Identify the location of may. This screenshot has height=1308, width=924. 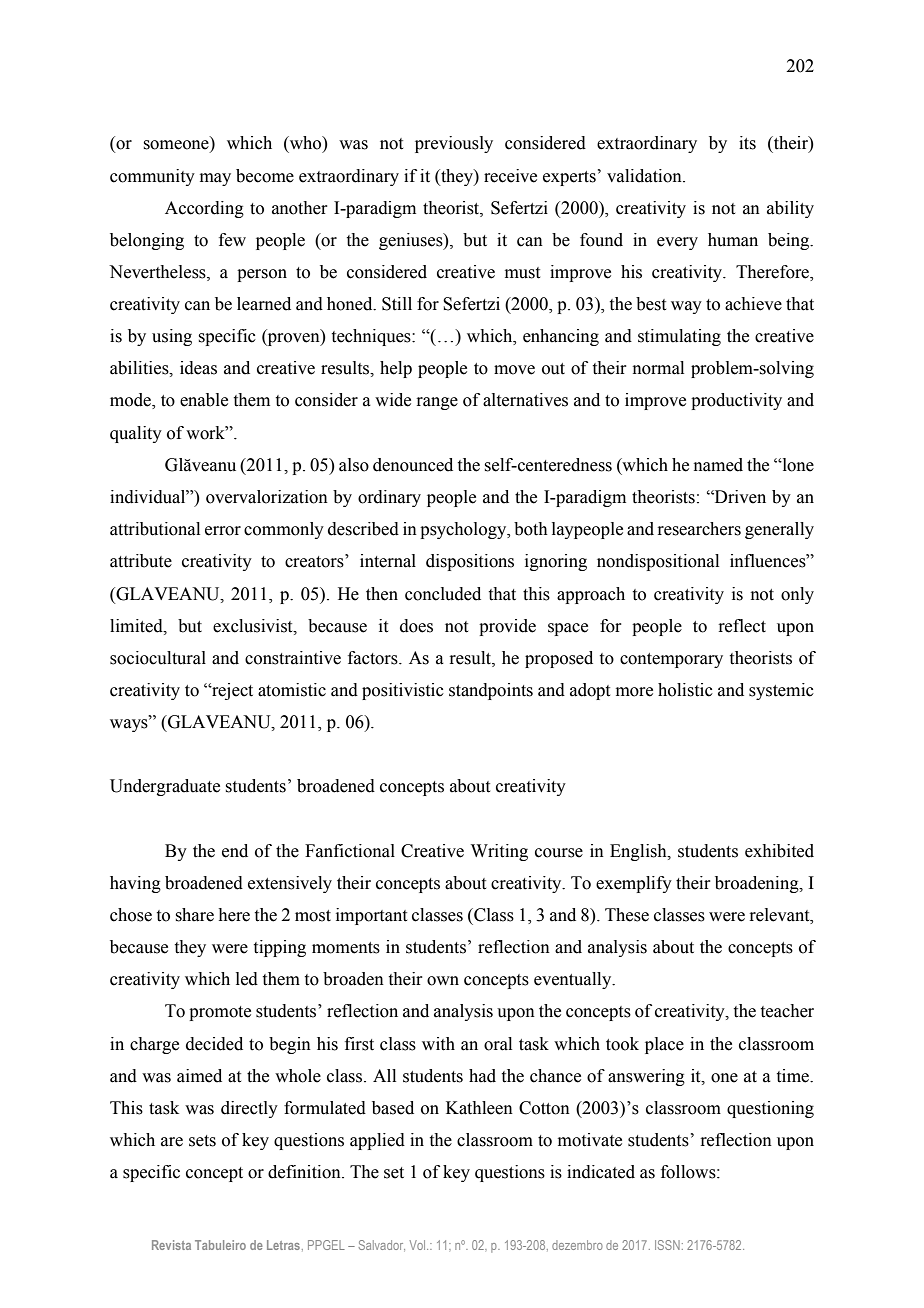
(215, 179).
